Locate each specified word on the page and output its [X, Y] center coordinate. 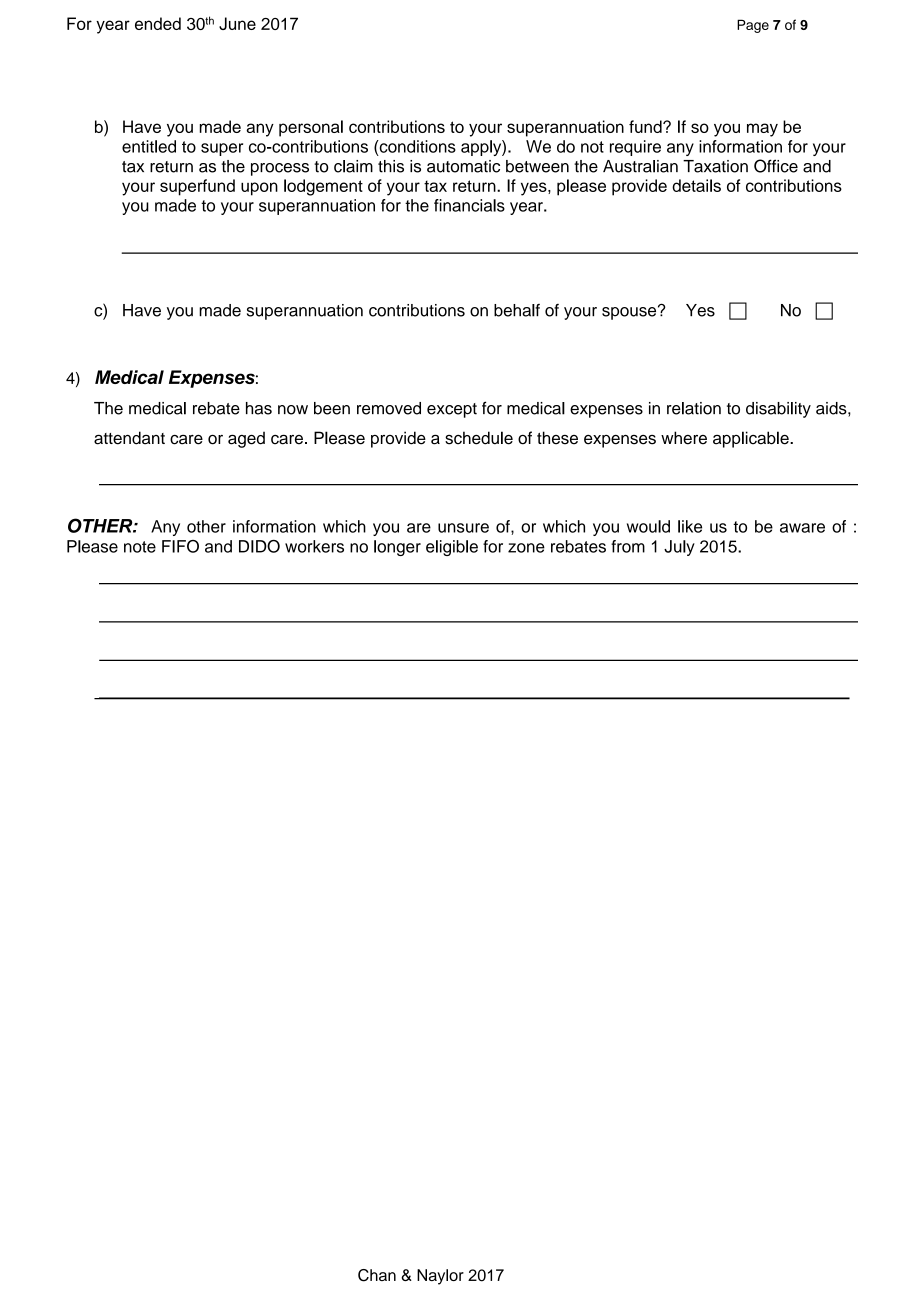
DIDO [259, 546]
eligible [452, 548]
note [140, 547]
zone [526, 548]
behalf [517, 310]
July [679, 548]
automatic [463, 166]
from [628, 546]
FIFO [180, 546]
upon [259, 189]
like [690, 526]
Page [753, 26]
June [237, 23]
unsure [463, 528]
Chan [377, 1275]
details [696, 185]
